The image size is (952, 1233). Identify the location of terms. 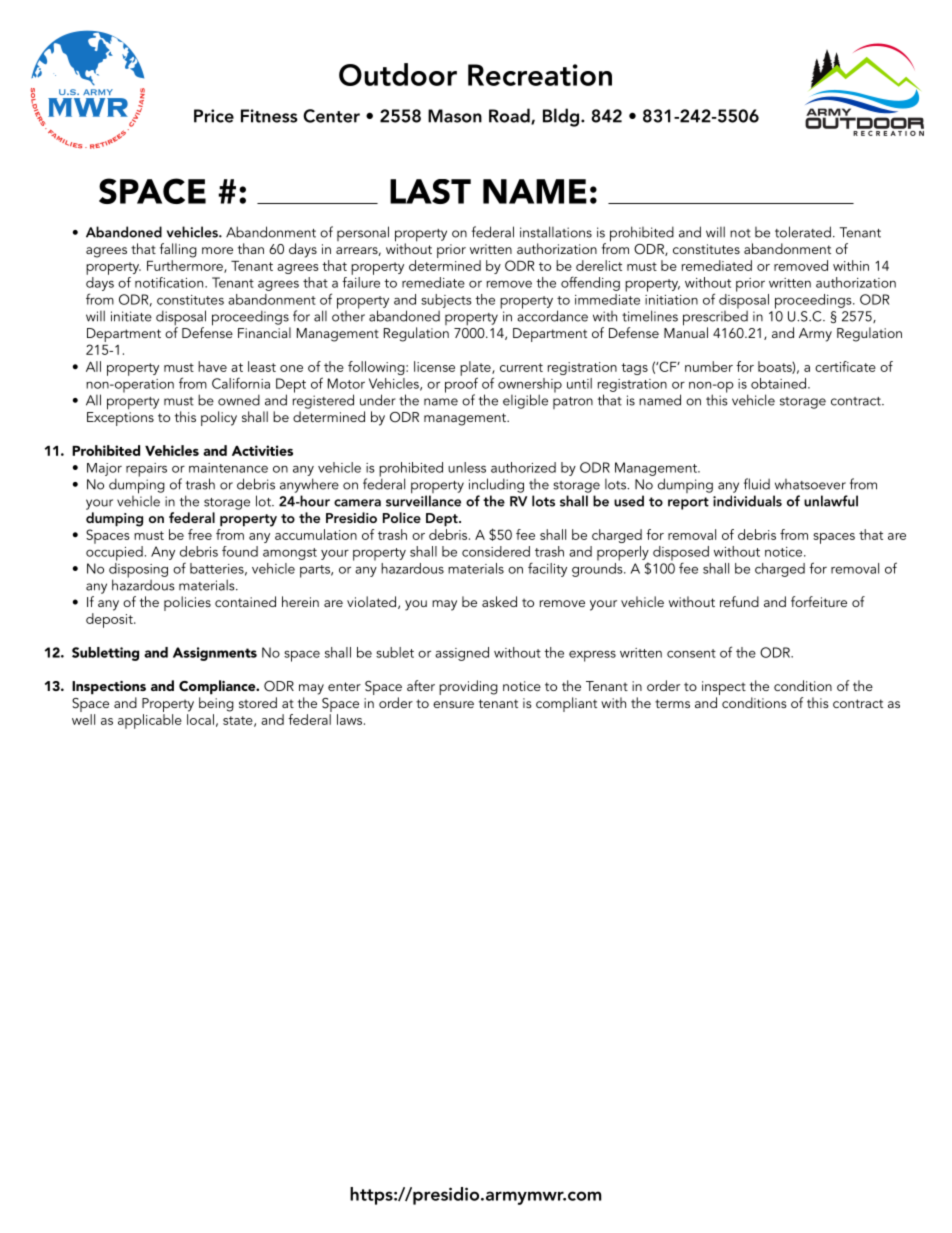
(672, 703).
